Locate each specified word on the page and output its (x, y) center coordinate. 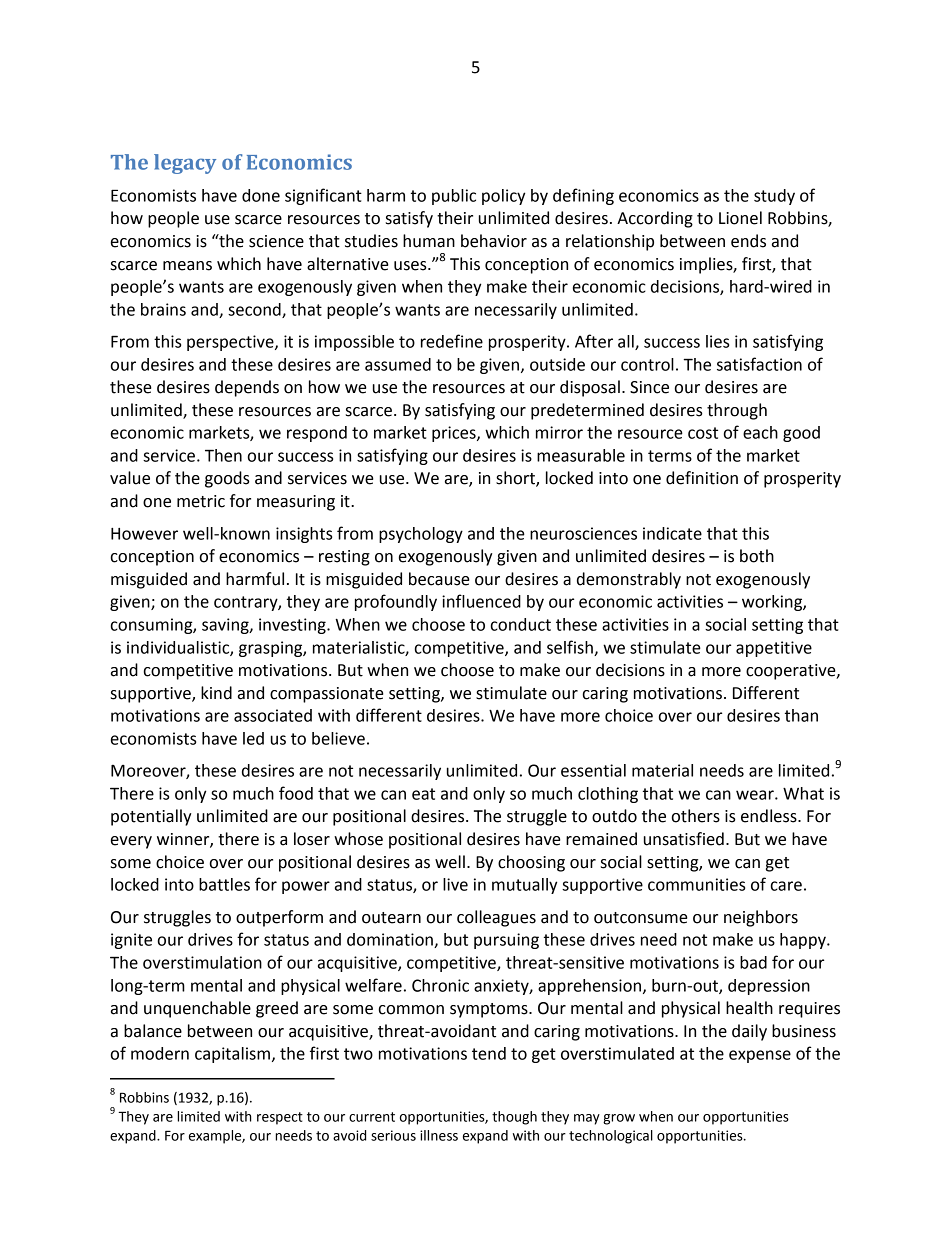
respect (280, 1118)
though (514, 1118)
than (801, 715)
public (454, 197)
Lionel (740, 218)
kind (216, 693)
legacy (185, 164)
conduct (521, 624)
